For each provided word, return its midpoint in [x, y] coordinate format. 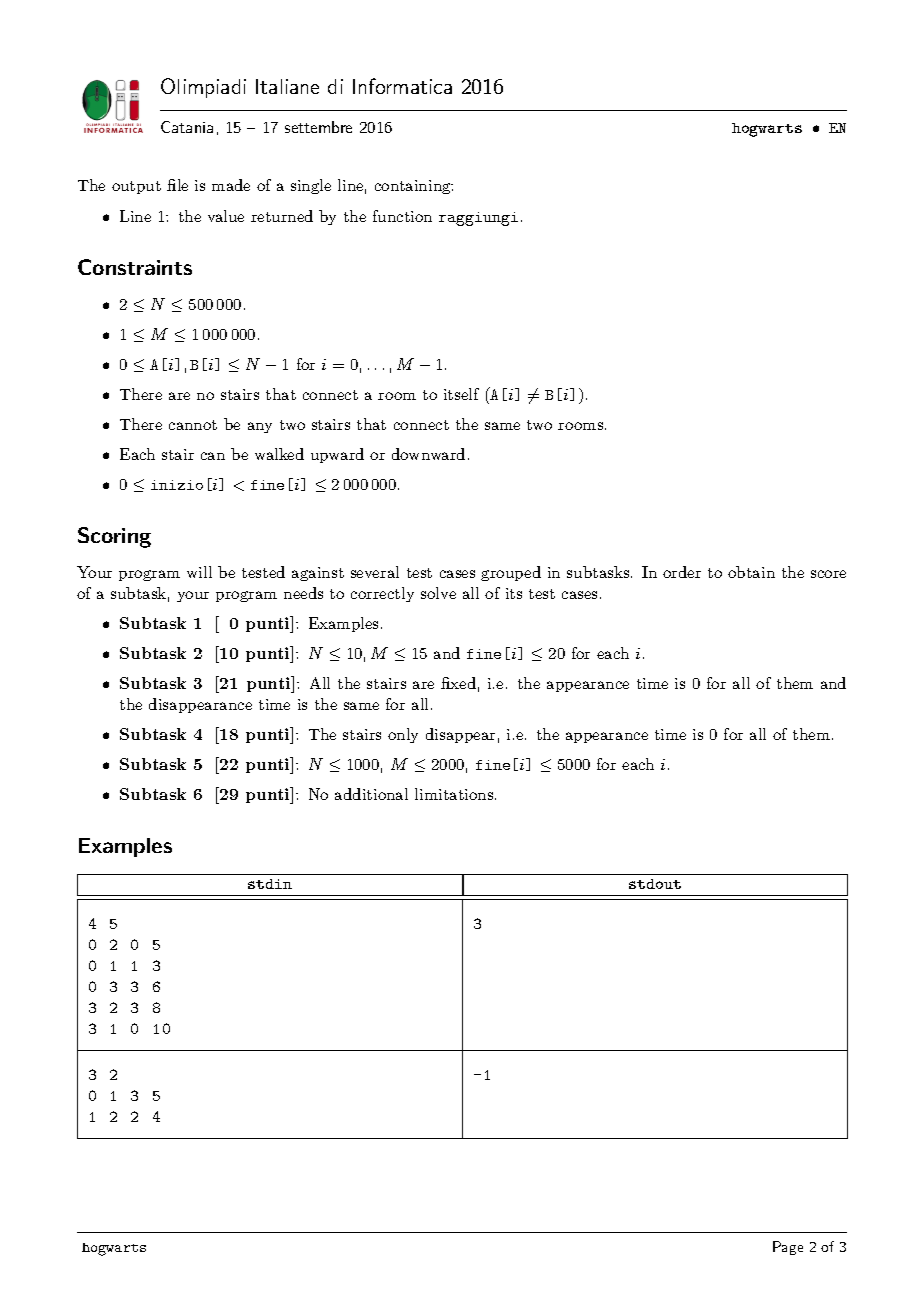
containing [414, 187]
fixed [458, 683]
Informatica [402, 86]
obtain [751, 572]
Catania [187, 127]
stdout [655, 884]
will [199, 572]
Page [788, 1248]
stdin [270, 884]
